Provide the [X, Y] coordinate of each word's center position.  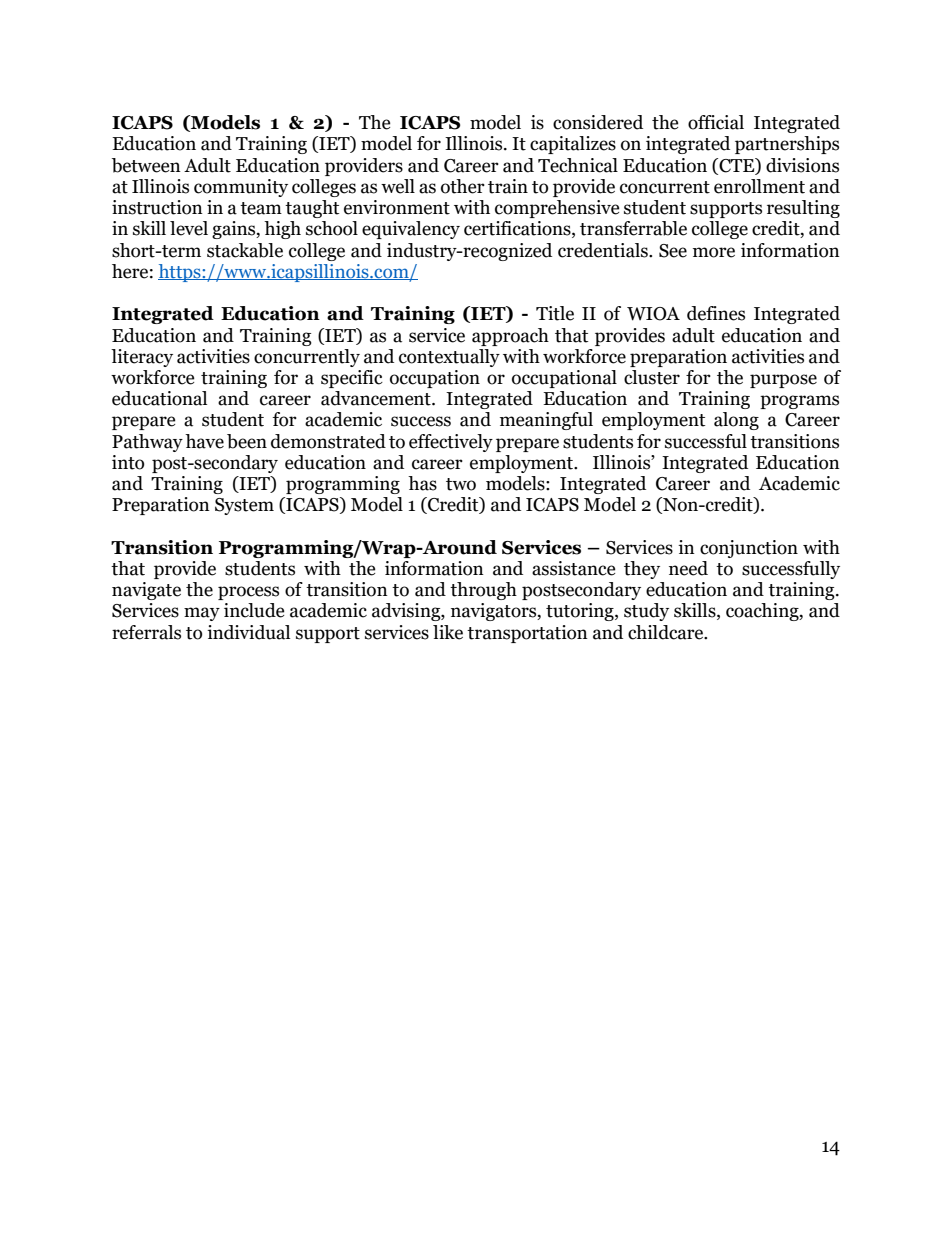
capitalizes [573, 145]
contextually [449, 358]
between [146, 165]
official [716, 122]
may [202, 614]
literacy [142, 358]
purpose [783, 381]
